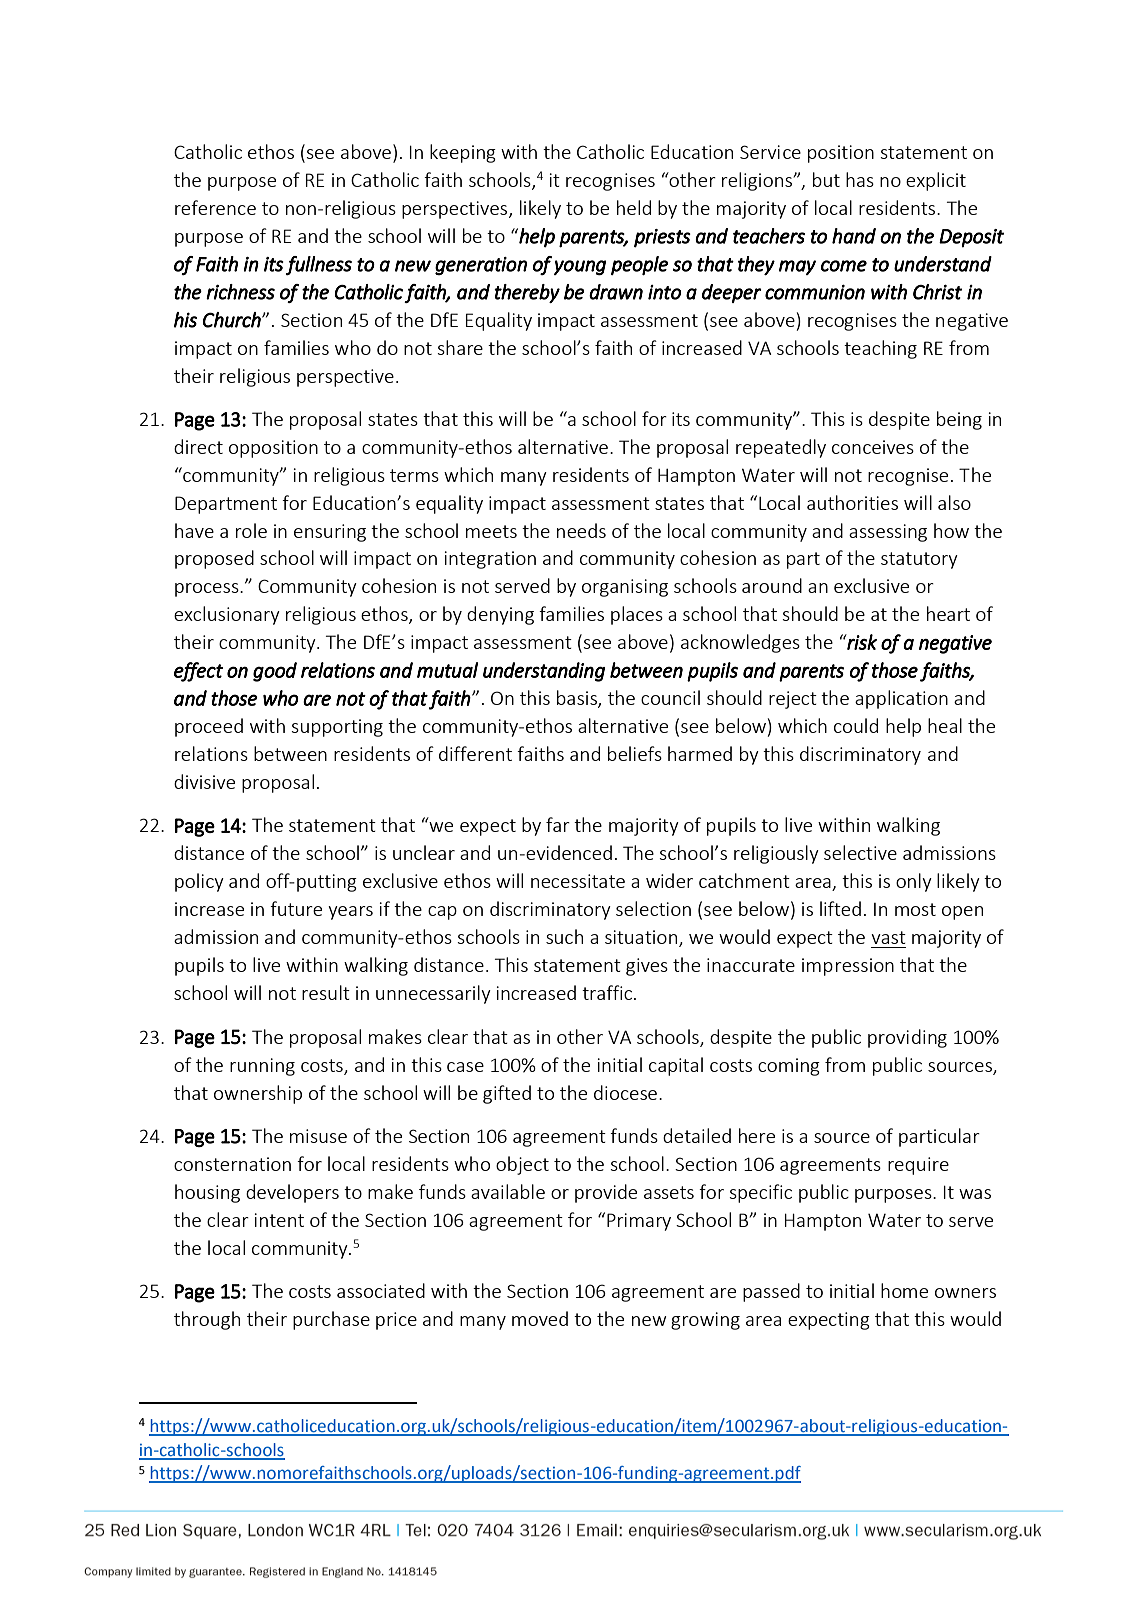  What do you see at coordinates (888, 533) in the screenshot?
I see `assessing` at bounding box center [888, 533].
